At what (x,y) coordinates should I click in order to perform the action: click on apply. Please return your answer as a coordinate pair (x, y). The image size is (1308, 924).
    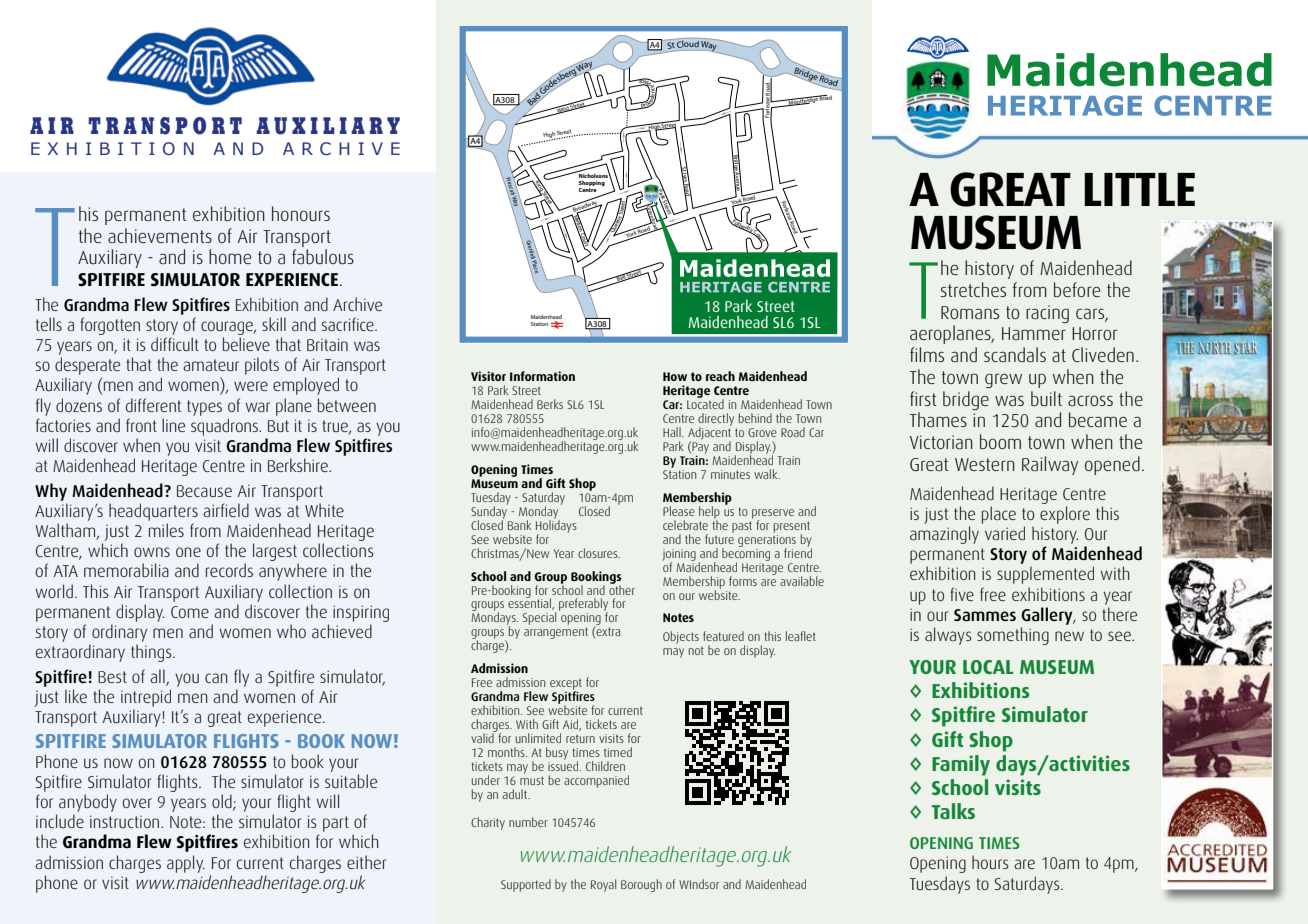
    Looking at the image, I should click on (186, 864).
